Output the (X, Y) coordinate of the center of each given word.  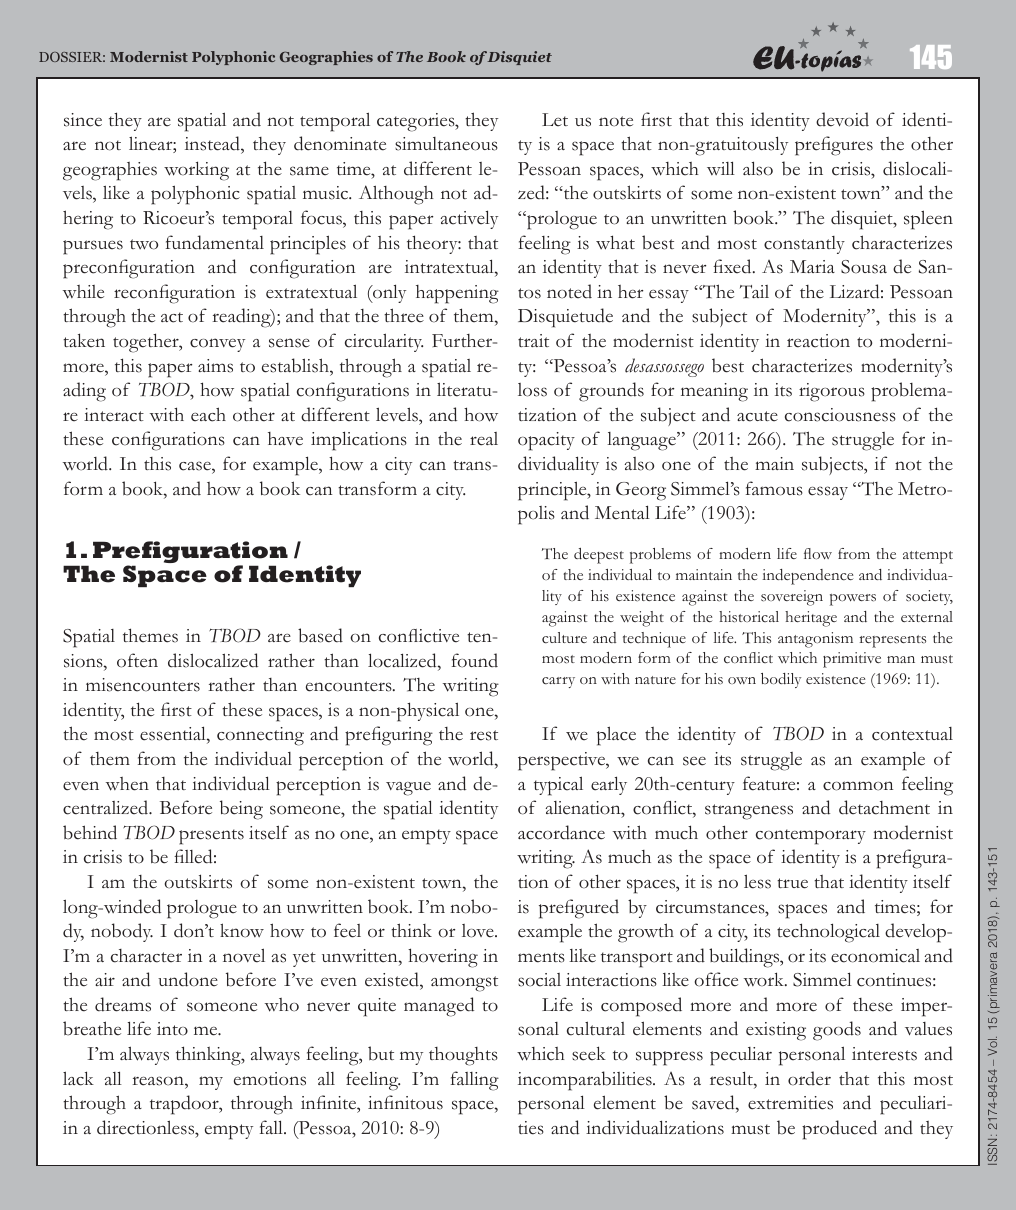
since (83, 120)
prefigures (834, 146)
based (320, 635)
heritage (811, 619)
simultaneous (446, 144)
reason (159, 1081)
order (809, 1078)
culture (564, 638)
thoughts (463, 1056)
